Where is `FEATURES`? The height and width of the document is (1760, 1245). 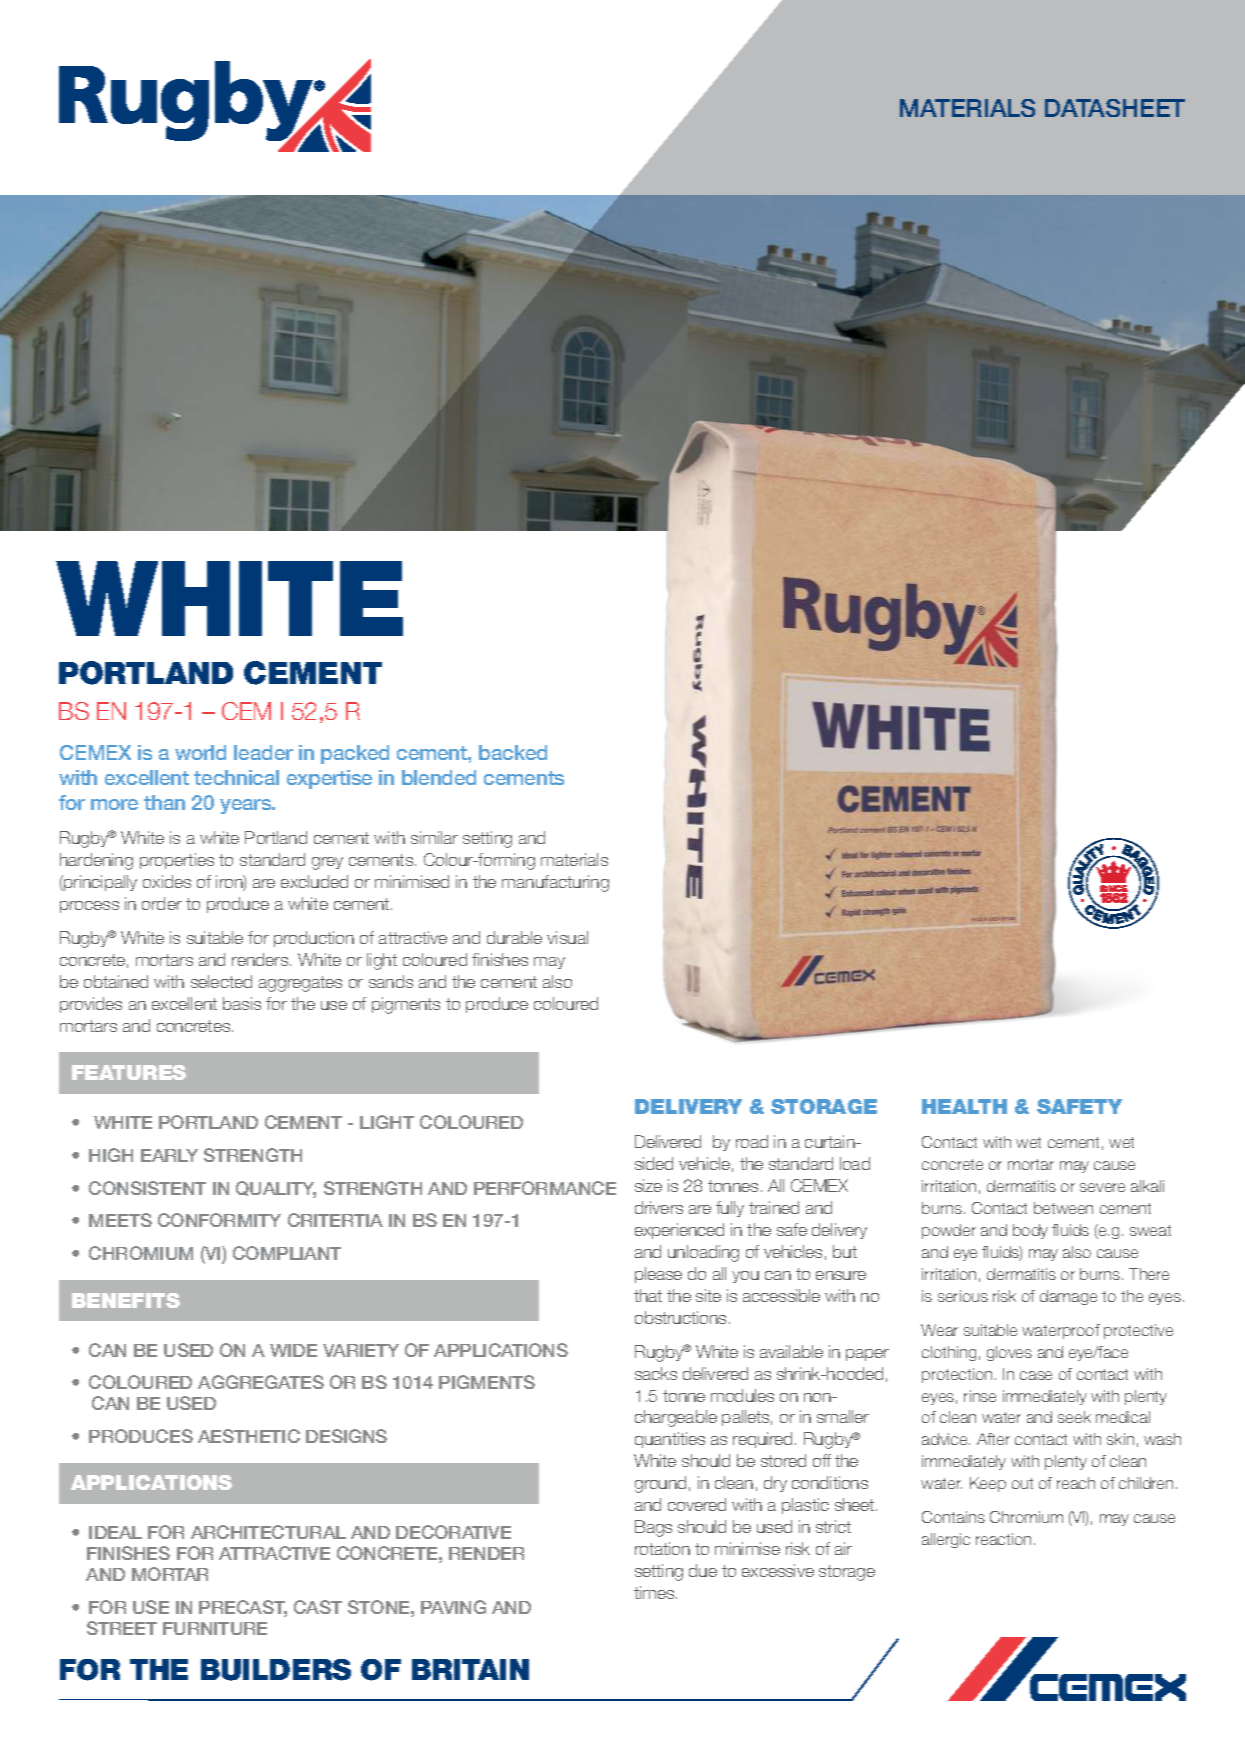 FEATURES is located at coordinates (129, 1072).
